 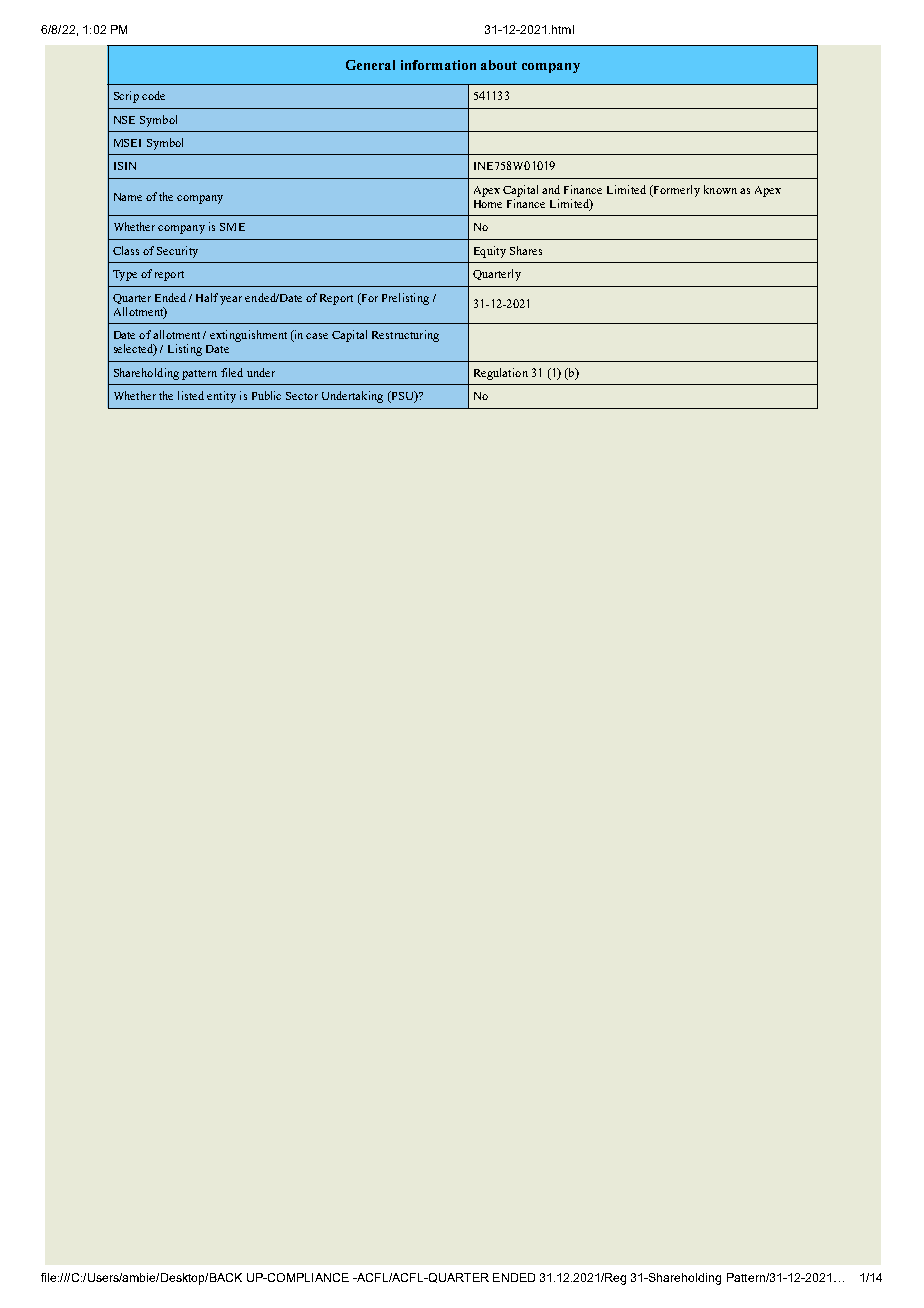 I want to click on Regulation, so click(x=501, y=374).
